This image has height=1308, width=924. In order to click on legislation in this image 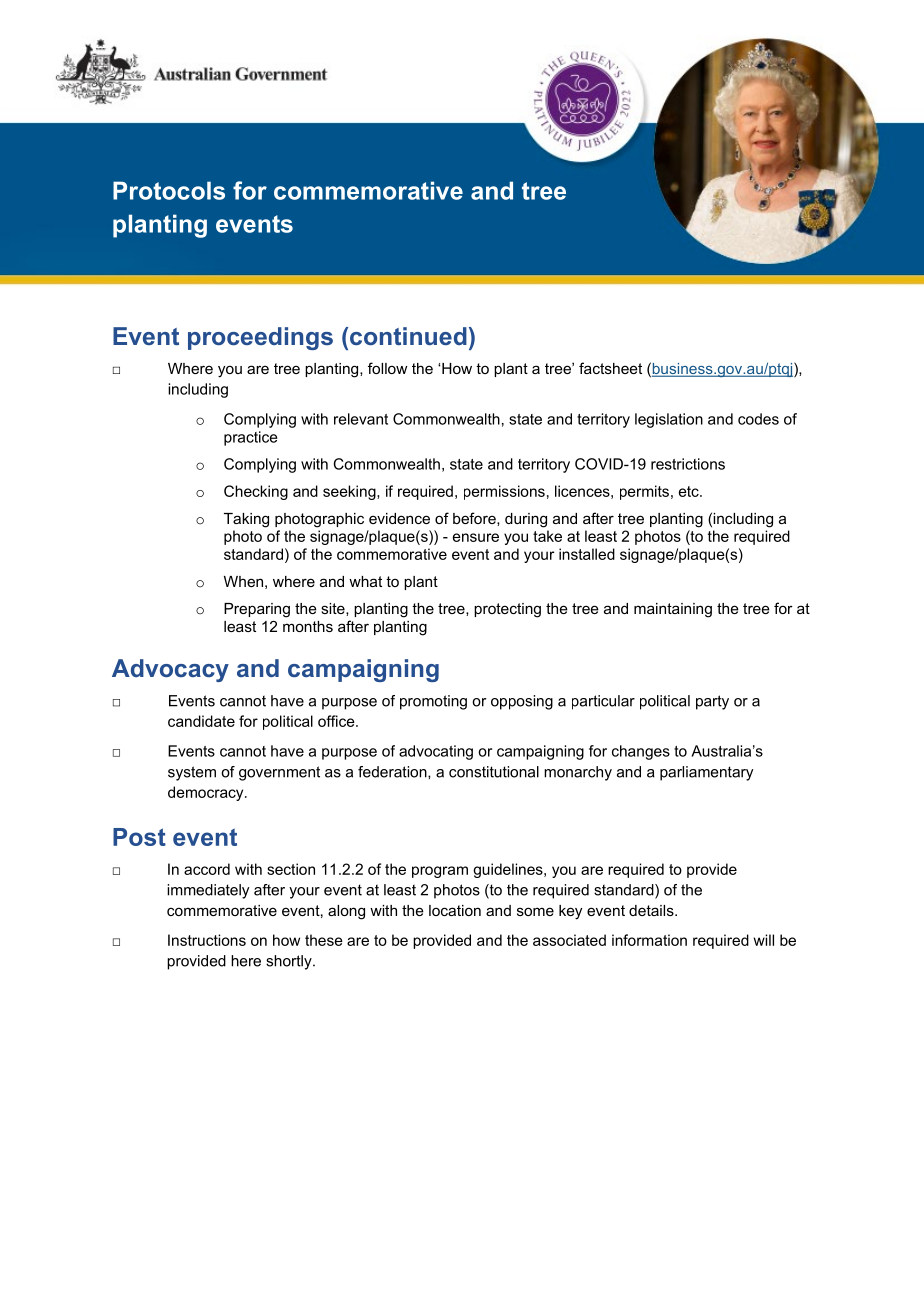, I will do `click(669, 420)`.
